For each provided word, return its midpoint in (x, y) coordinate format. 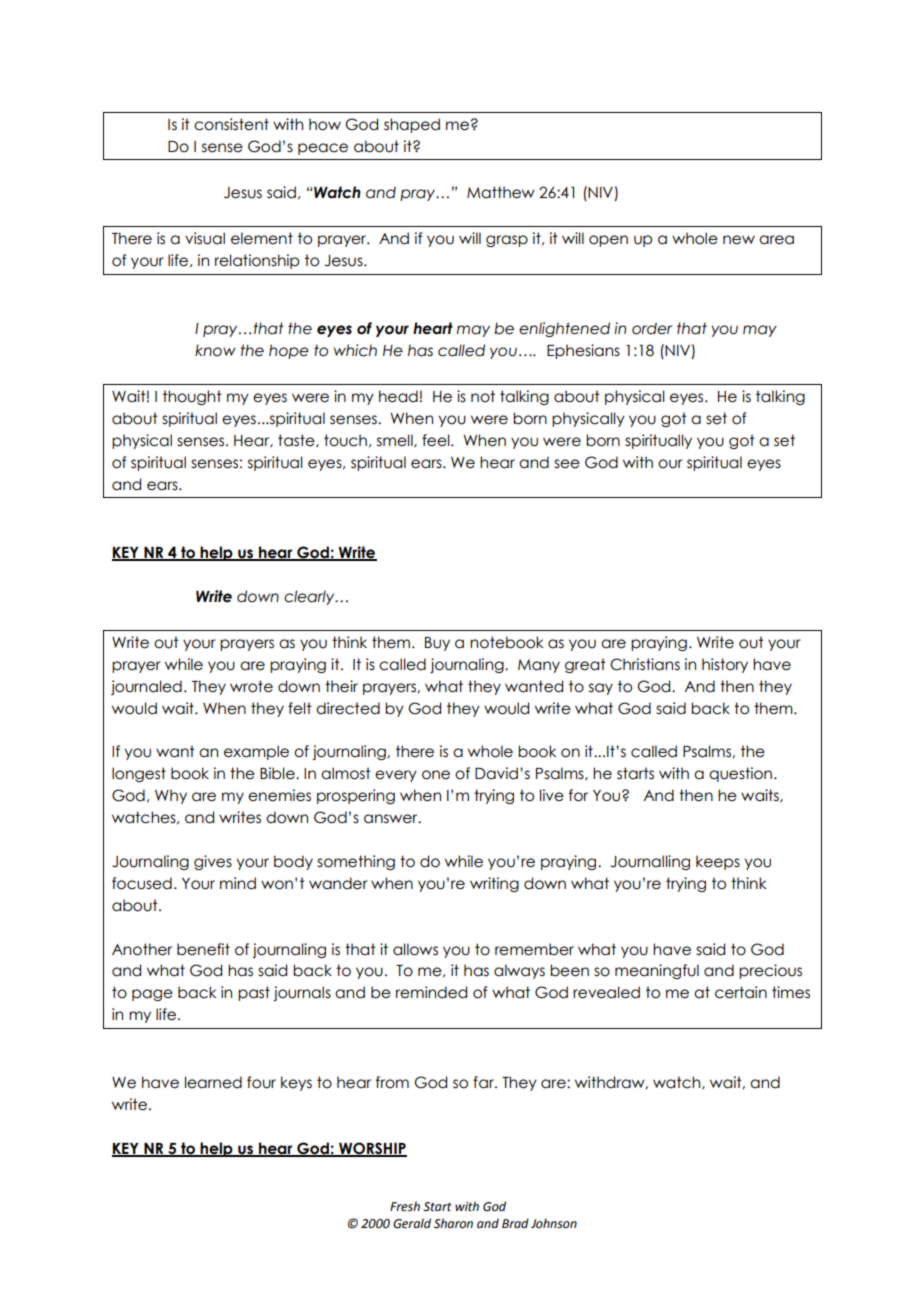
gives (213, 862)
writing (494, 884)
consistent (231, 124)
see (567, 464)
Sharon (453, 1223)
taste (297, 441)
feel (437, 440)
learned (213, 1082)
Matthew (501, 192)
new (739, 240)
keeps (718, 862)
